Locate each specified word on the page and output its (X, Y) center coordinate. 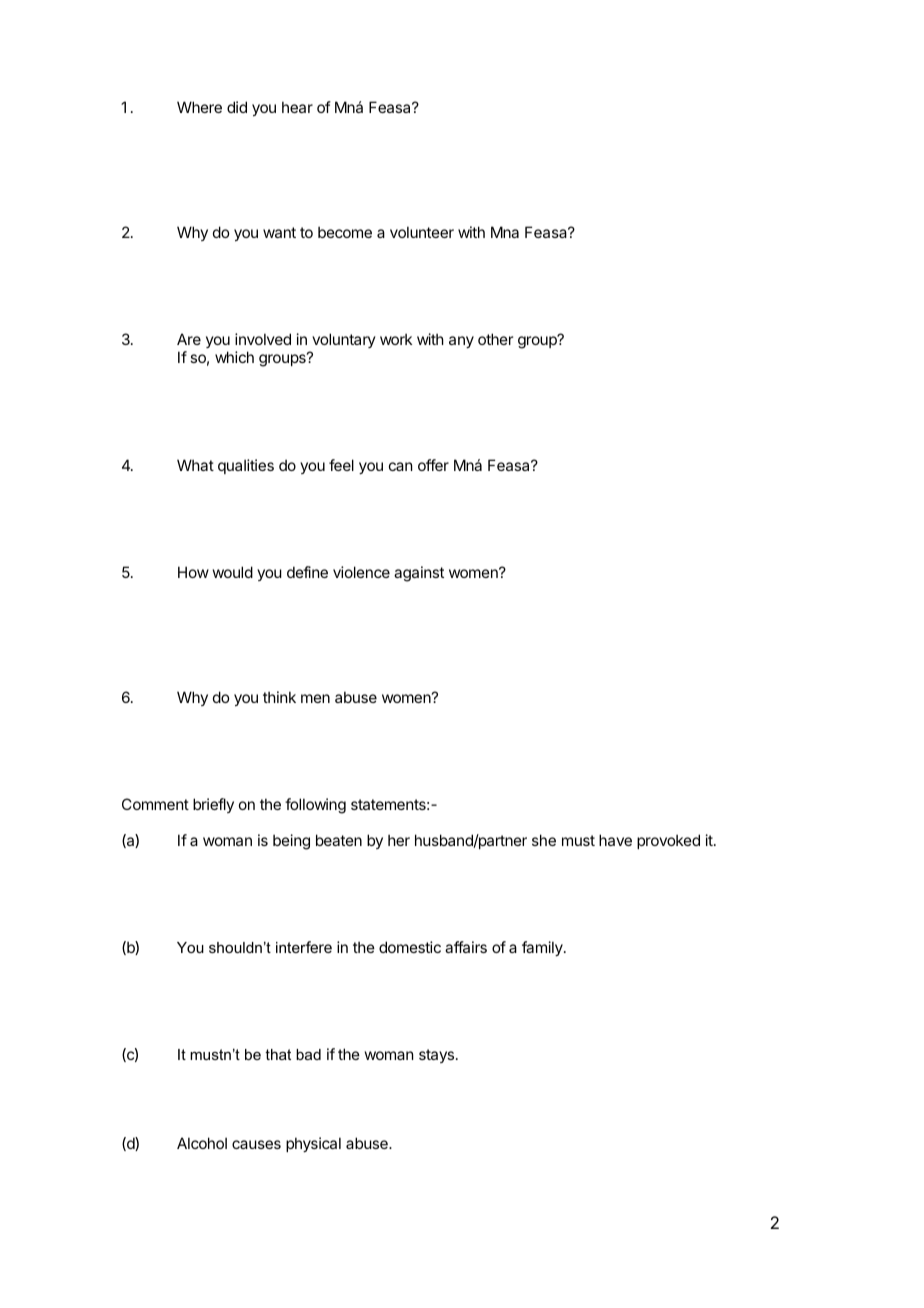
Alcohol (202, 1143)
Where (199, 107)
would (233, 572)
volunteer (422, 232)
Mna (505, 232)
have (615, 840)
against (419, 574)
